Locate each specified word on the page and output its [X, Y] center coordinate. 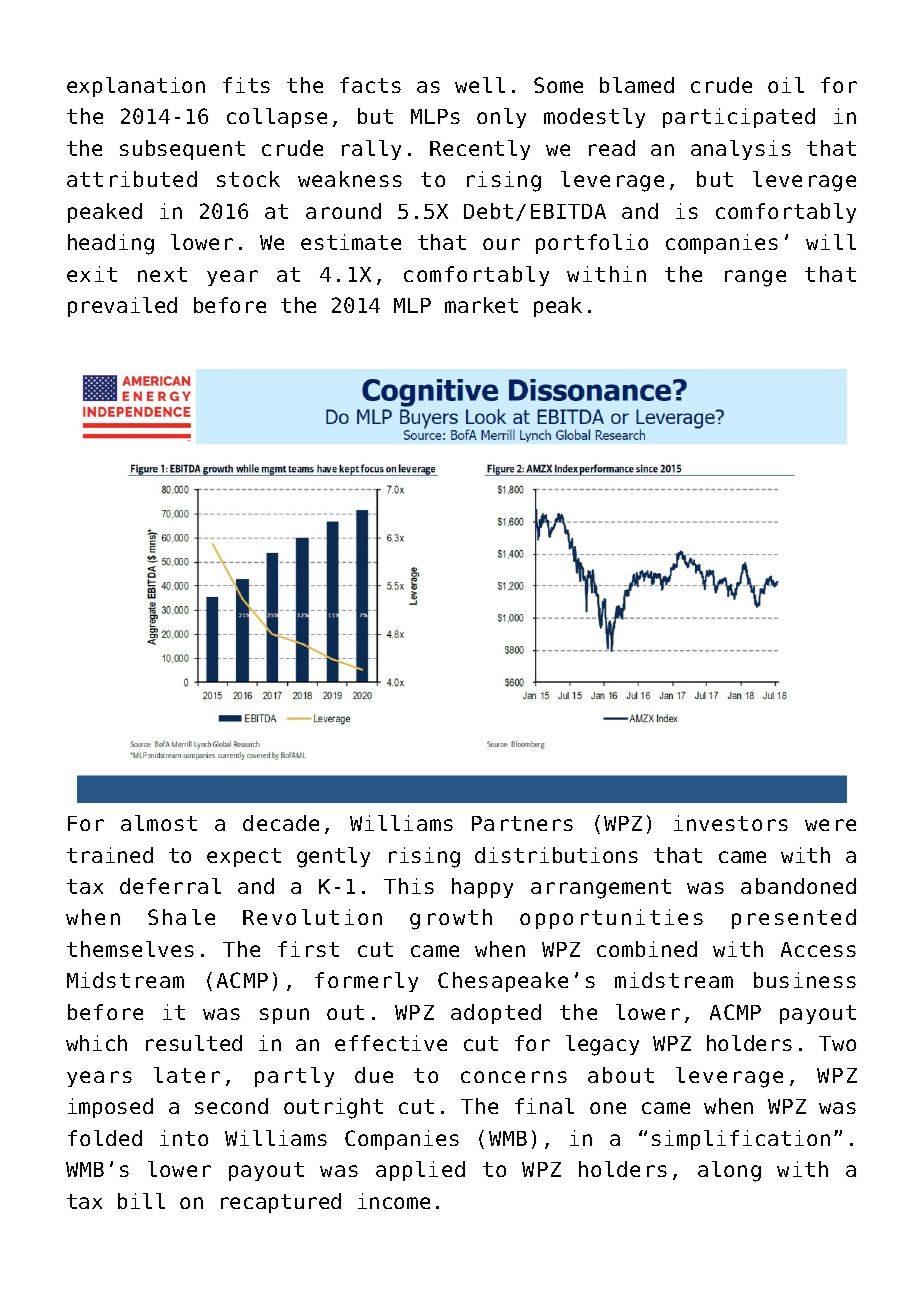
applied [420, 1171]
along [729, 1171]
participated [739, 118]
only [501, 118]
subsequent [182, 150]
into [184, 1138]
